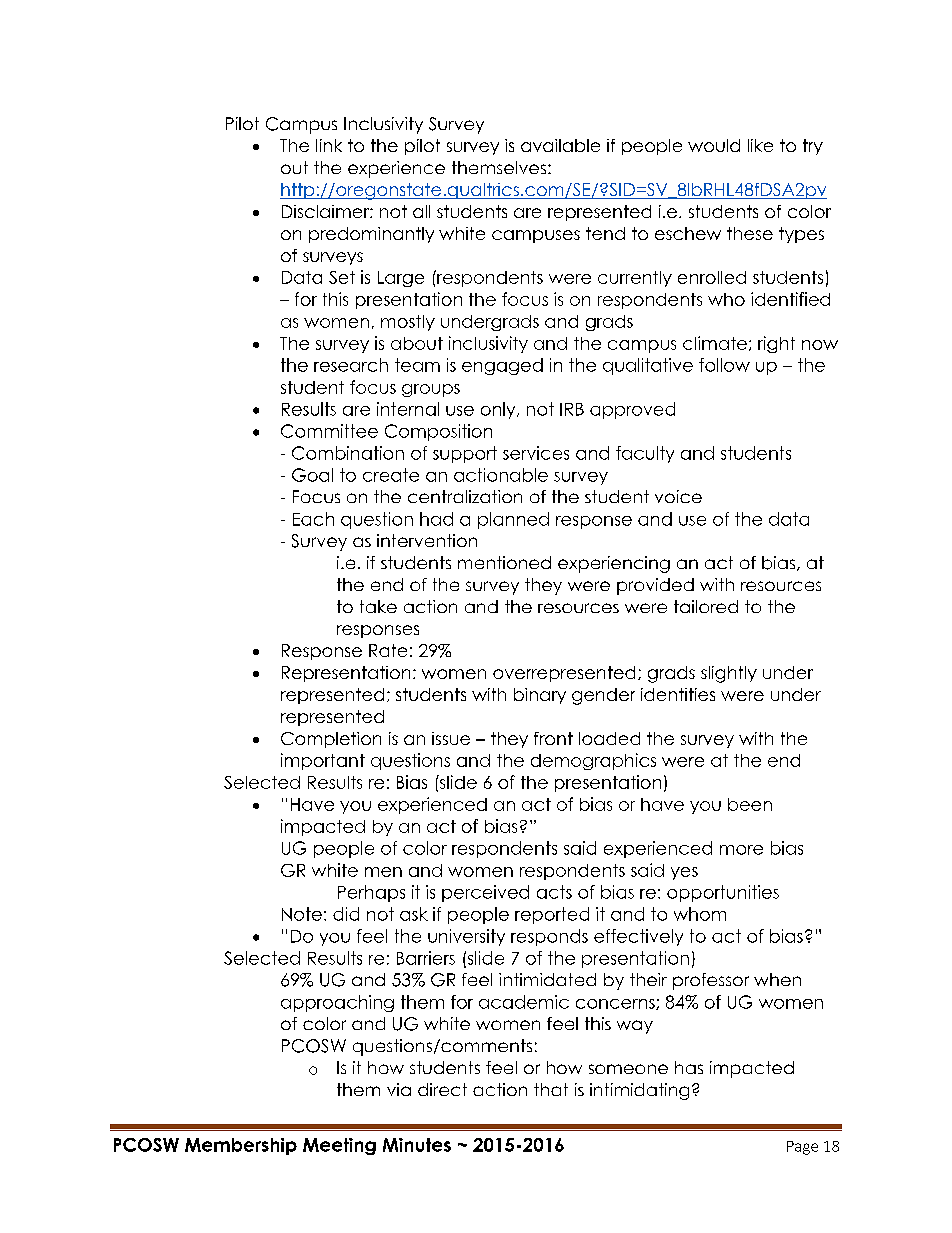  Describe the element at coordinates (312, 475) in the page. I see `Goal` at that location.
